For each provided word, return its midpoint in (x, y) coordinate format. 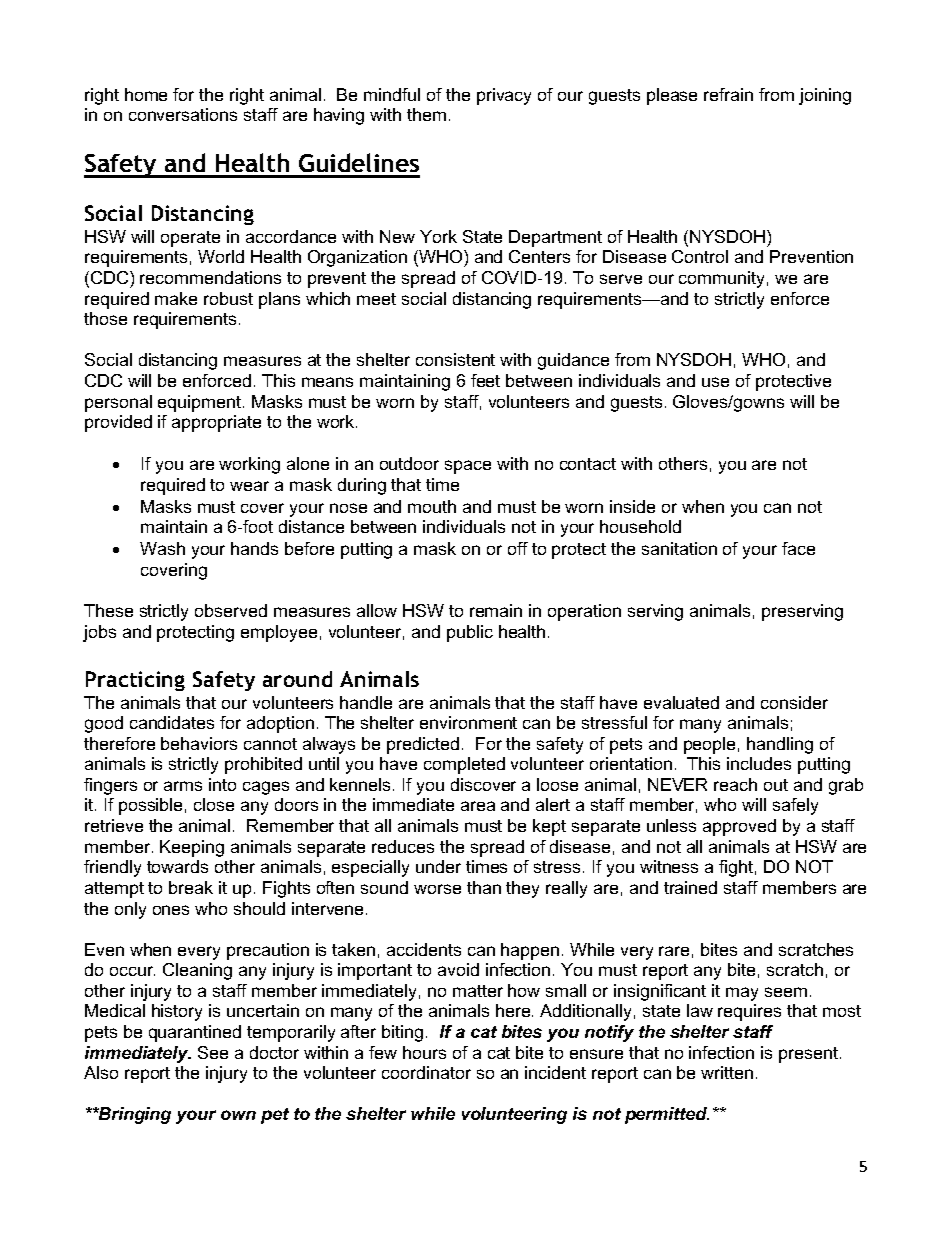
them (426, 114)
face (798, 548)
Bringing (134, 1115)
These (108, 610)
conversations (183, 114)
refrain (728, 94)
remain (496, 610)
